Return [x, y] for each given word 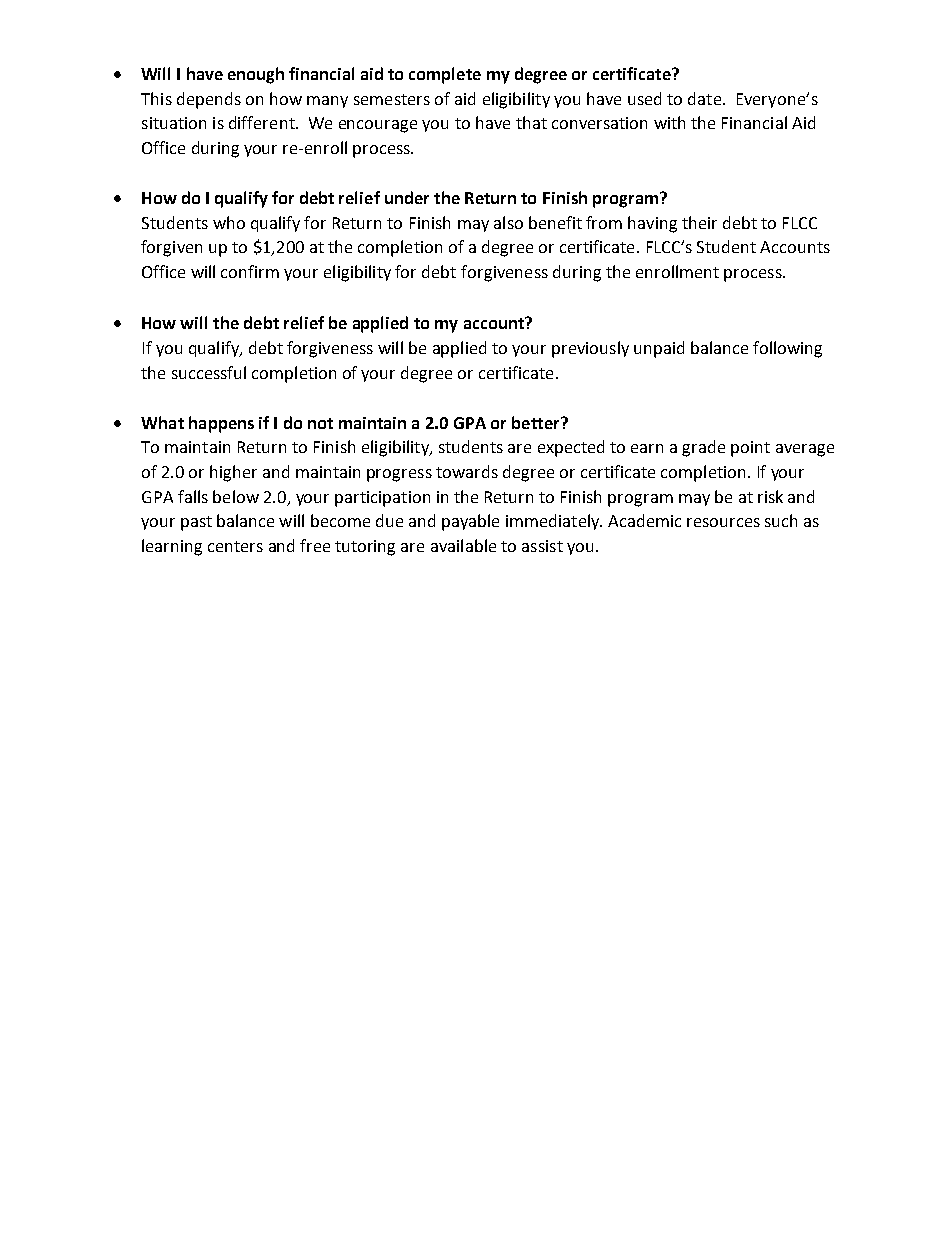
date [704, 98]
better [537, 422]
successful [209, 372]
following [787, 349]
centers [235, 546]
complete [445, 75]
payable [470, 522]
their [699, 222]
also [508, 222]
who [229, 222]
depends [209, 100]
